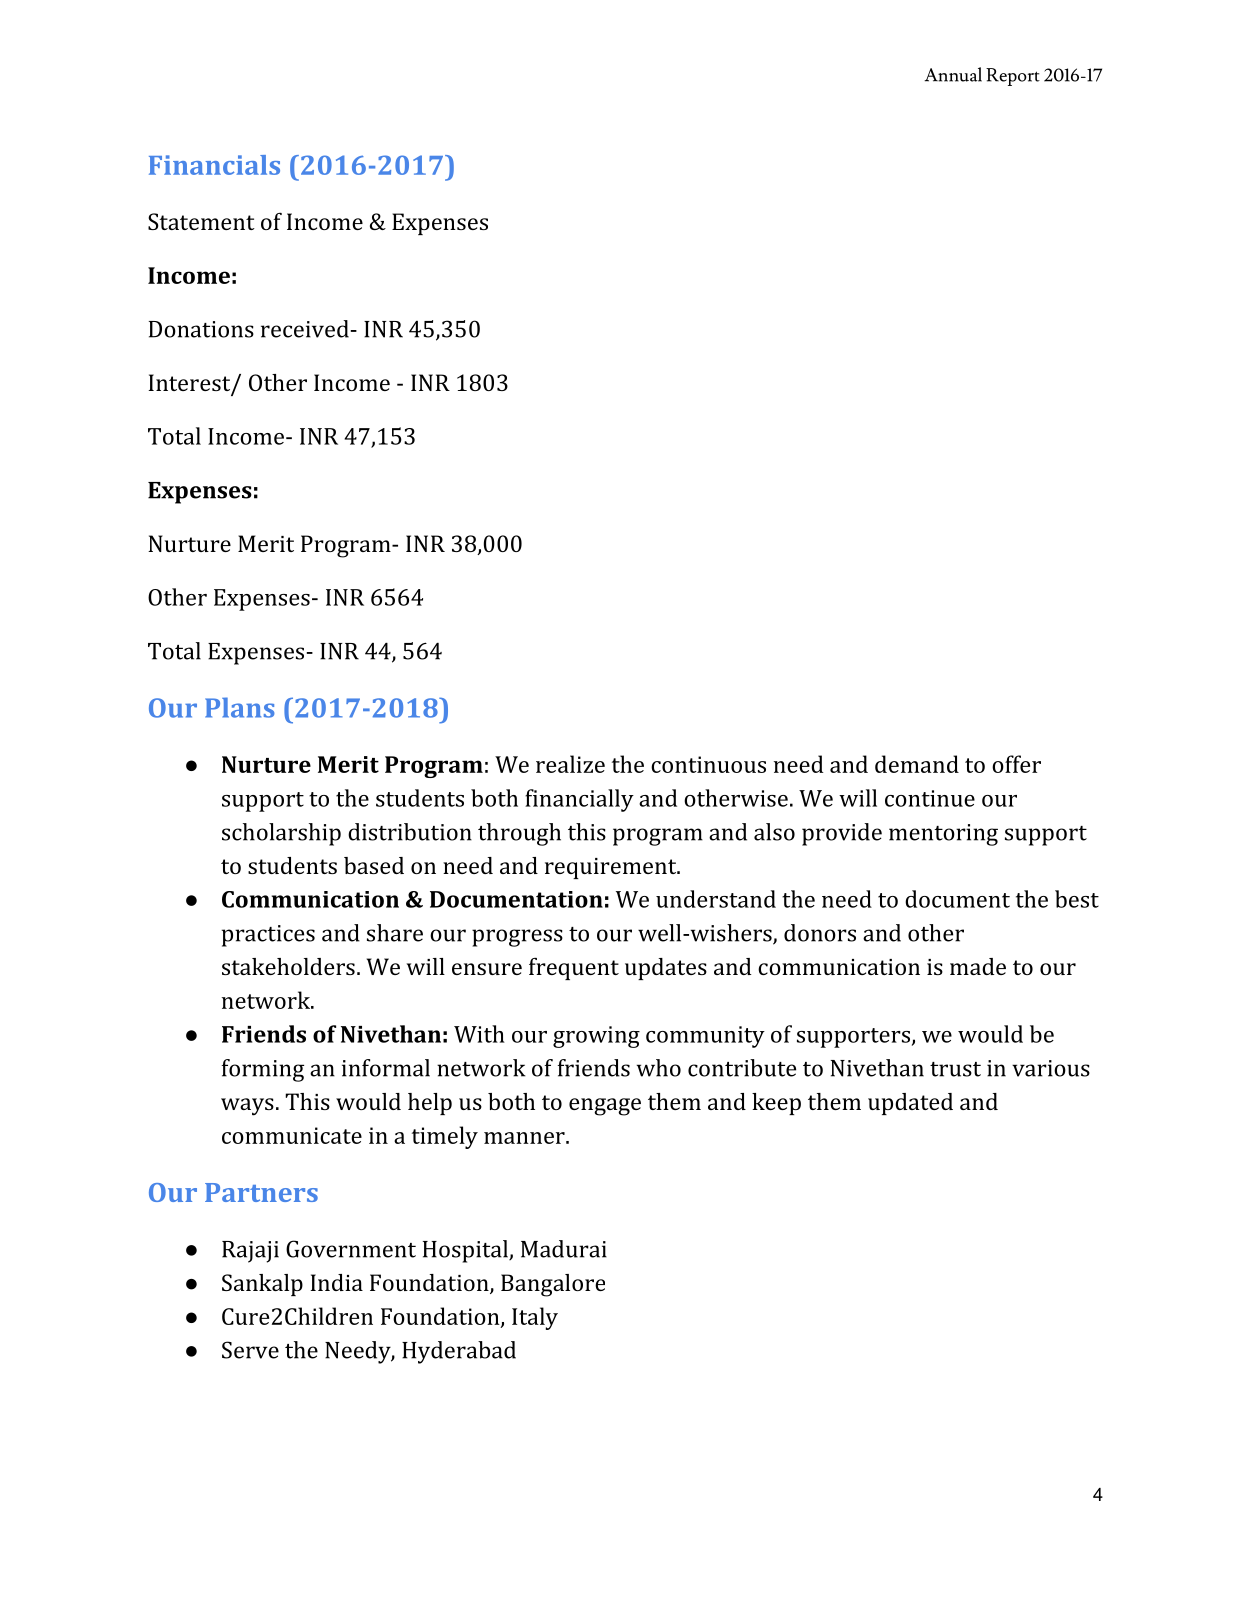 The height and width of the image is (1619, 1251). I want to click on Report, so click(1013, 77).
